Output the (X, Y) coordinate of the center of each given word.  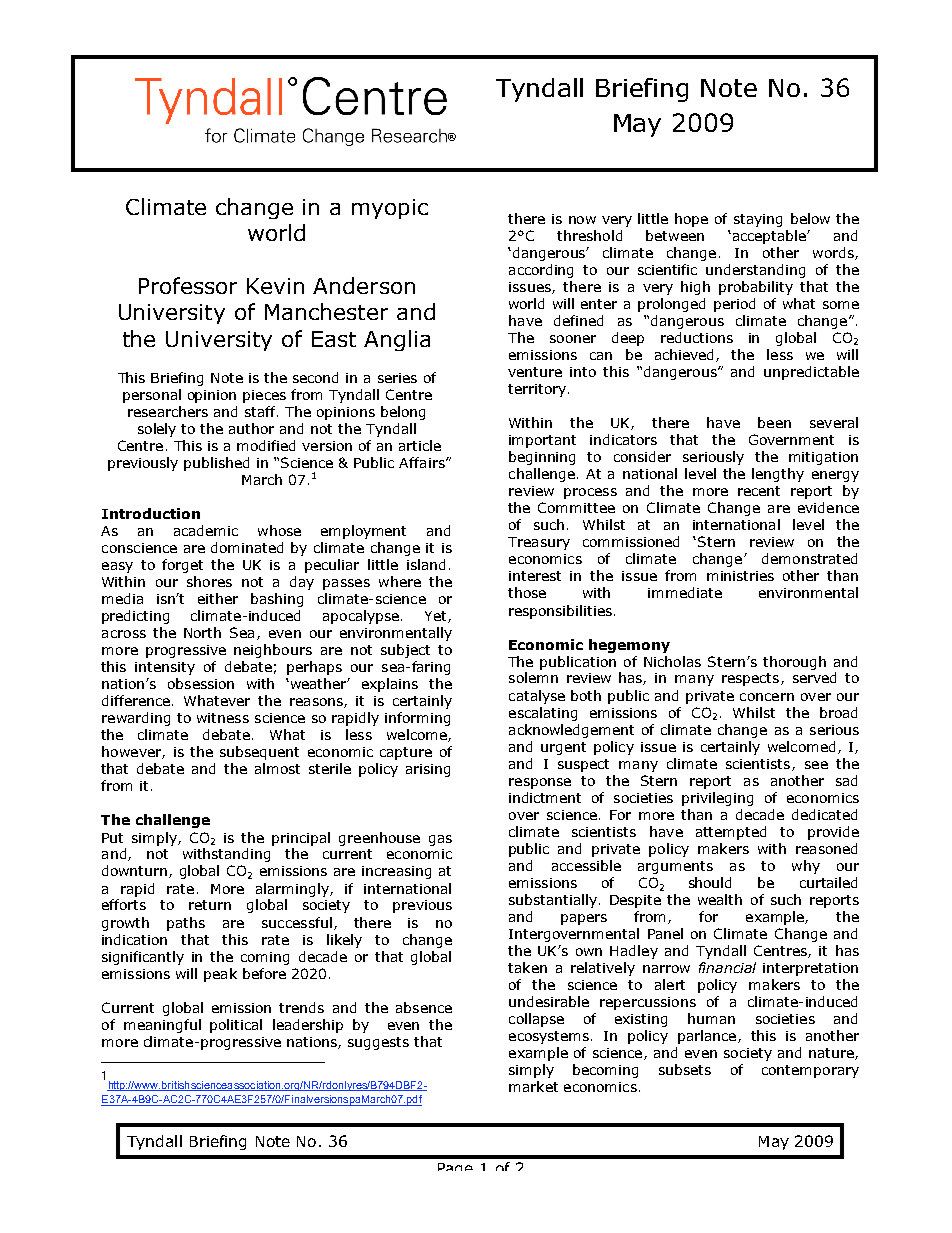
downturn (134, 870)
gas (440, 840)
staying (758, 220)
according (541, 271)
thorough (794, 663)
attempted (731, 833)
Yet (437, 617)
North (202, 632)
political (236, 1026)
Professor (188, 285)
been (774, 422)
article (420, 445)
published (216, 464)
